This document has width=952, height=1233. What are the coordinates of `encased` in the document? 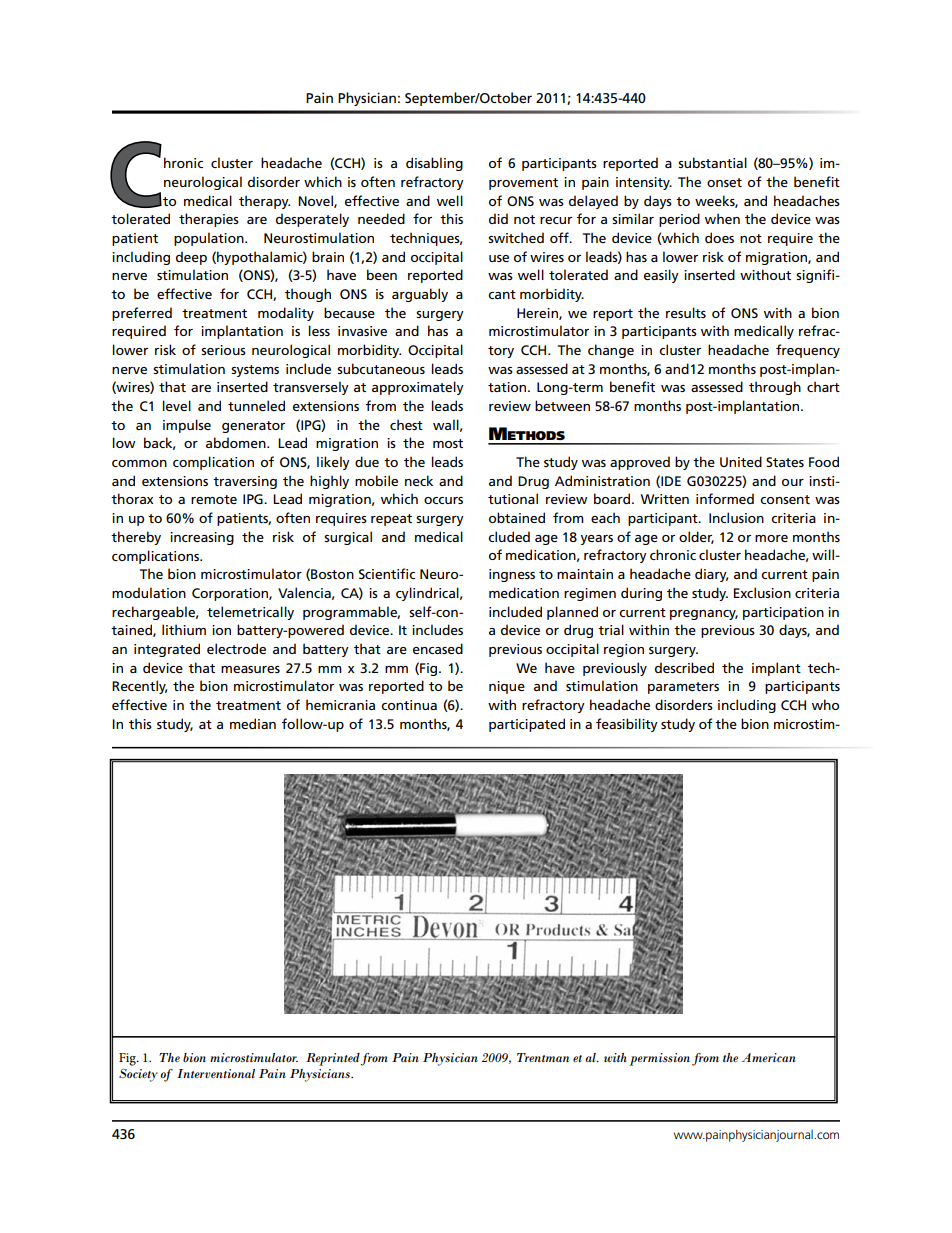 It's located at (438, 648).
